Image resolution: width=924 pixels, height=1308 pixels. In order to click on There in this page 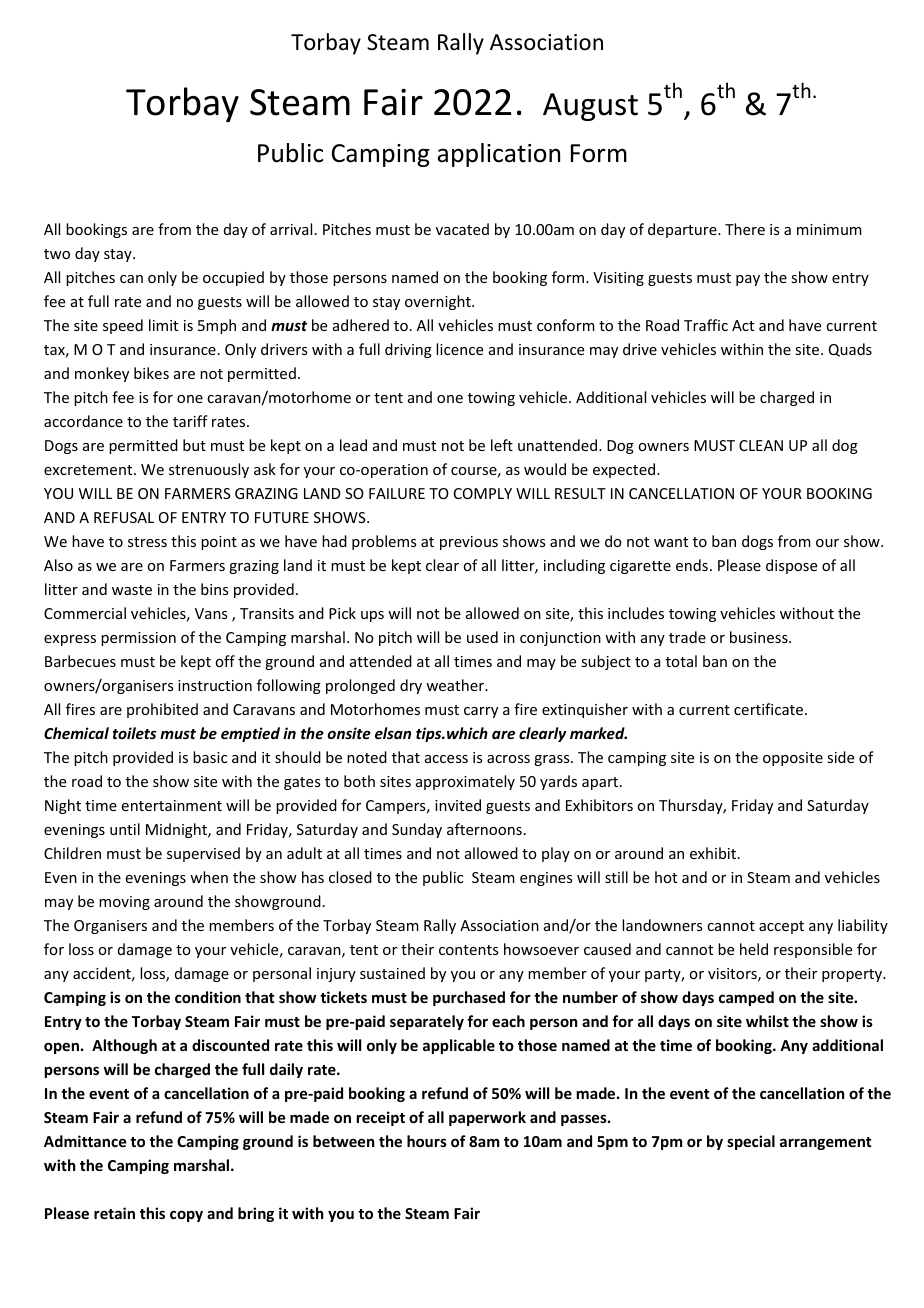, I will do `click(745, 229)`.
